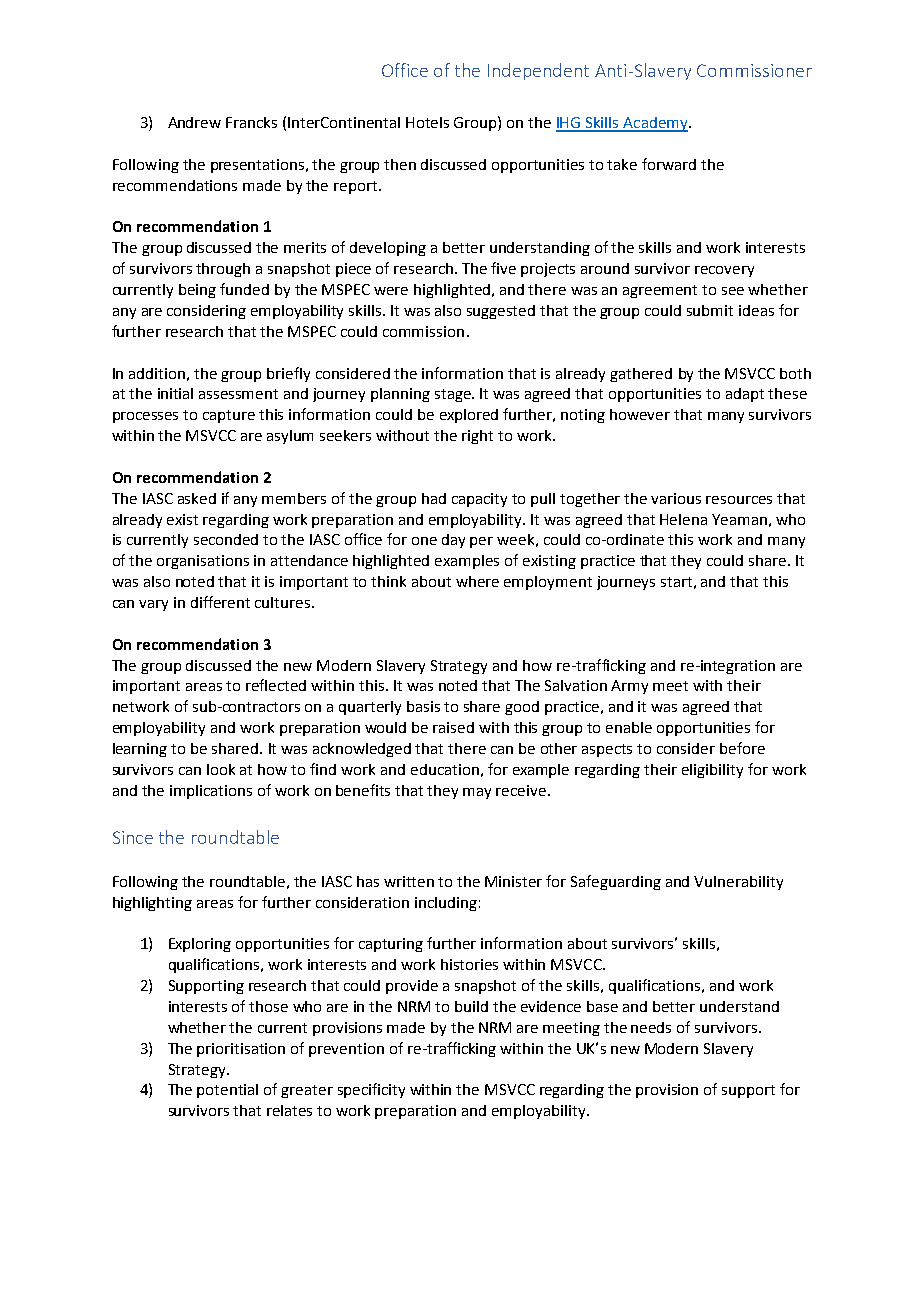  Describe the element at coordinates (427, 122) in the document. I see `Hotels` at that location.
